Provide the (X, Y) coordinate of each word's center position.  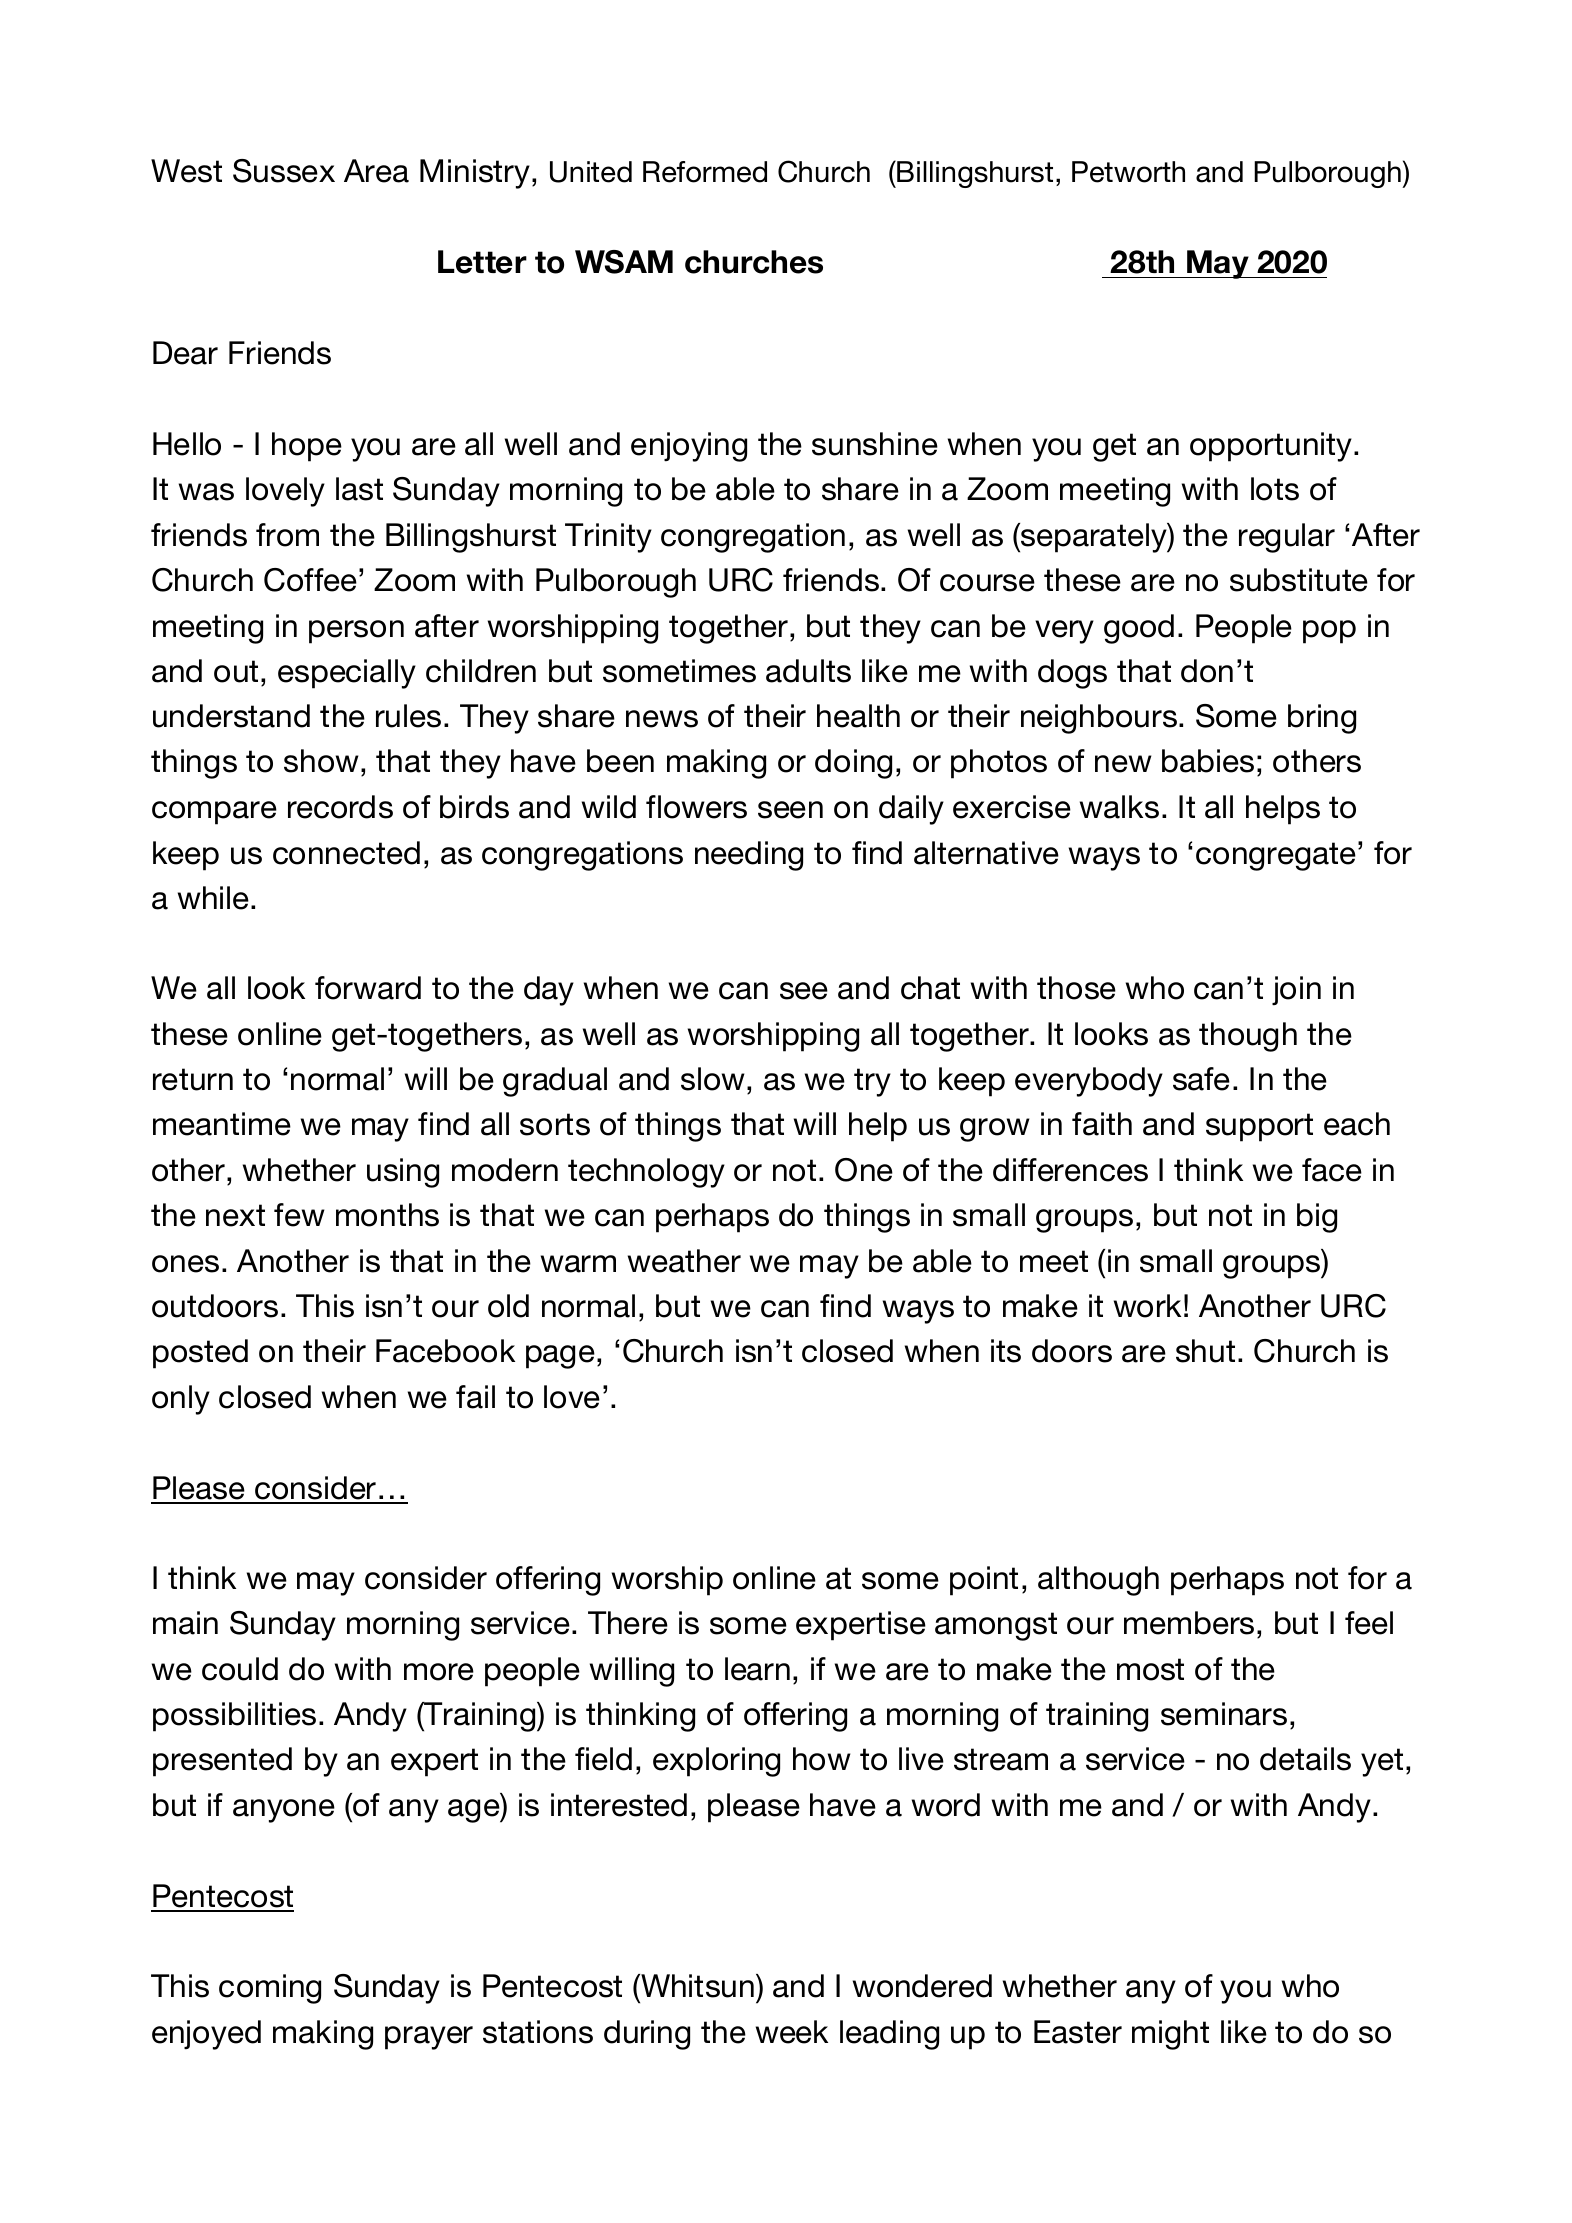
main (185, 1623)
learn (757, 1669)
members (1189, 1623)
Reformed (705, 172)
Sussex (284, 171)
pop (1329, 632)
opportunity (1272, 447)
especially (347, 674)
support (1259, 1127)
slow (713, 1079)
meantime (222, 1124)
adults (808, 671)
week (792, 2032)
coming (270, 1989)
